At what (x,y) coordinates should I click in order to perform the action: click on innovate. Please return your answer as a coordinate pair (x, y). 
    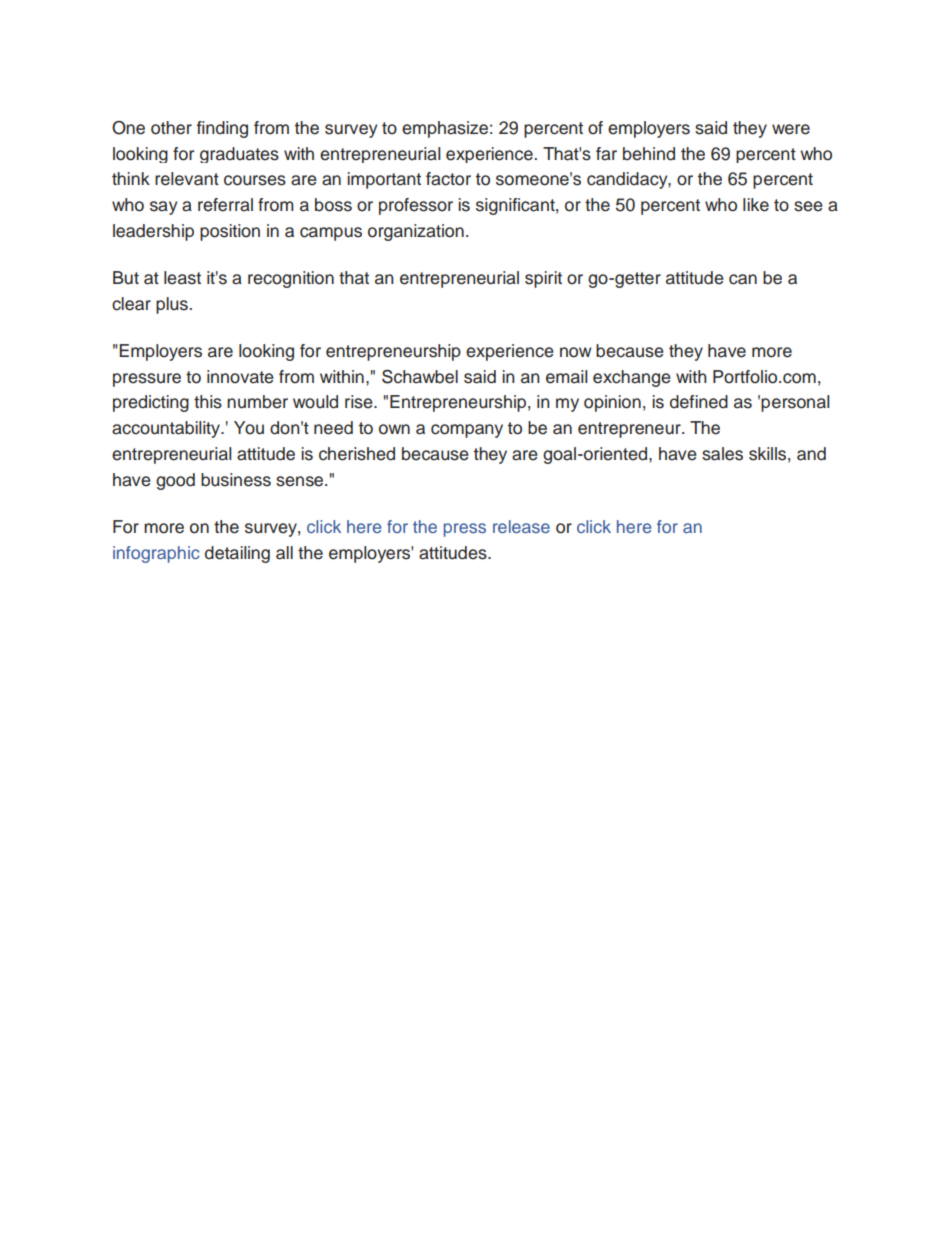
    Looking at the image, I should click on (240, 377).
